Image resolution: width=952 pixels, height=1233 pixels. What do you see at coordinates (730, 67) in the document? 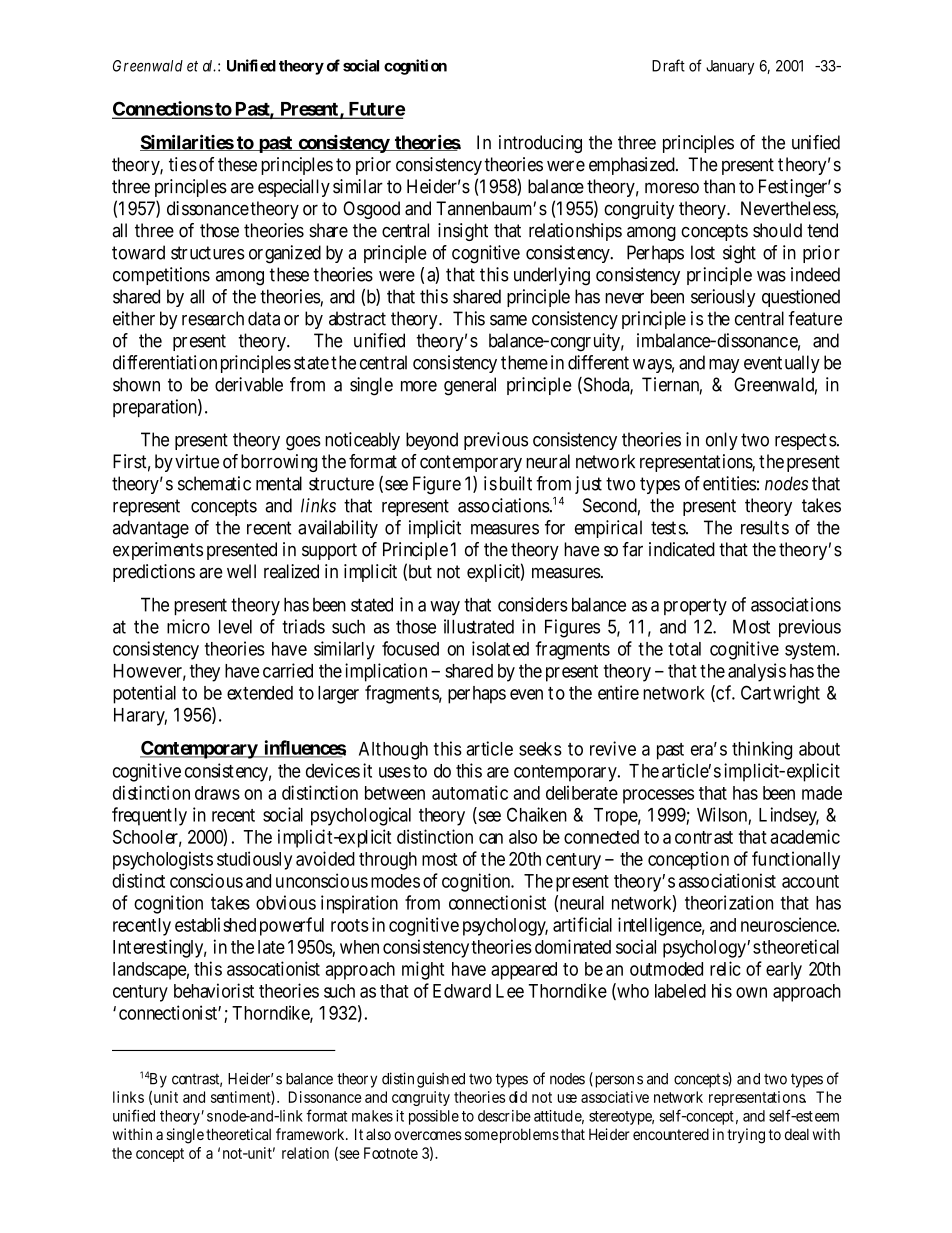
I see `January` at bounding box center [730, 67].
